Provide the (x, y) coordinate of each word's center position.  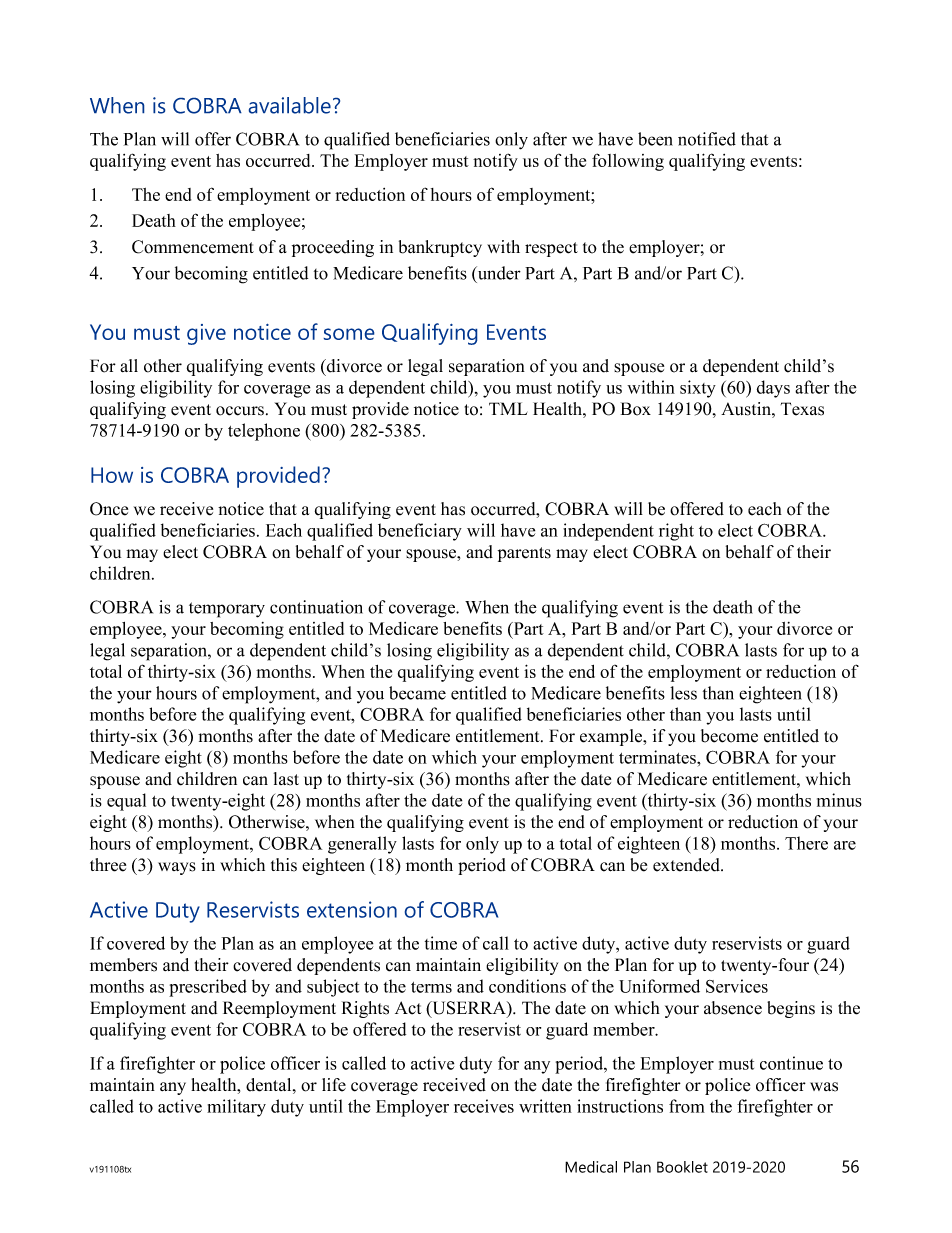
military (236, 1108)
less (683, 693)
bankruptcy (440, 248)
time (441, 943)
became (417, 693)
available (290, 105)
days (773, 389)
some (349, 334)
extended (687, 865)
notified (707, 139)
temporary (227, 610)
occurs (240, 411)
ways (177, 868)
